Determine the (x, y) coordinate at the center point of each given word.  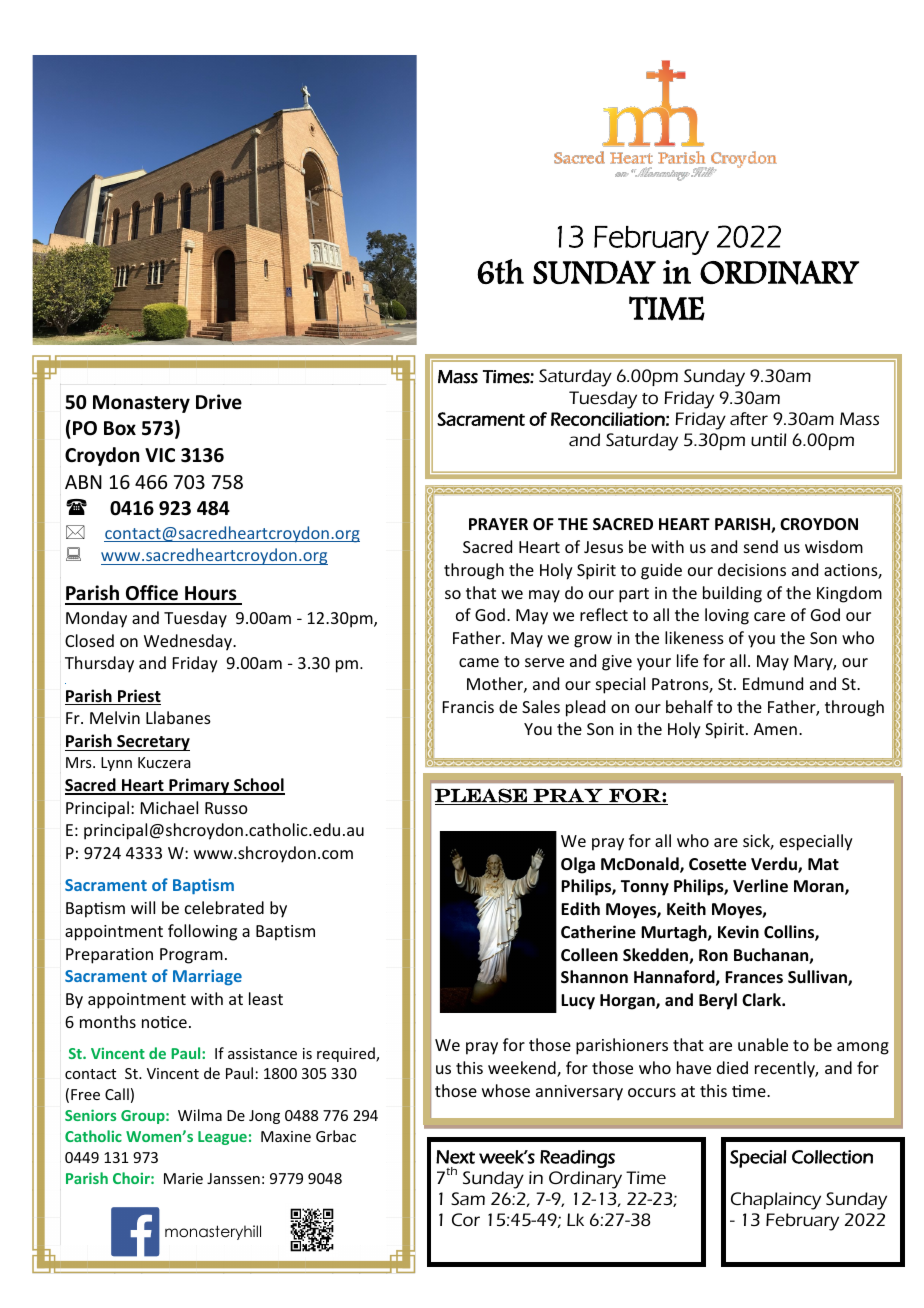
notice (164, 1022)
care (769, 616)
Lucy (578, 1002)
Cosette (717, 864)
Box (120, 428)
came (479, 662)
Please (482, 796)
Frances (754, 977)
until (768, 439)
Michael (169, 807)
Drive (219, 402)
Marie (183, 1178)
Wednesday (189, 642)
